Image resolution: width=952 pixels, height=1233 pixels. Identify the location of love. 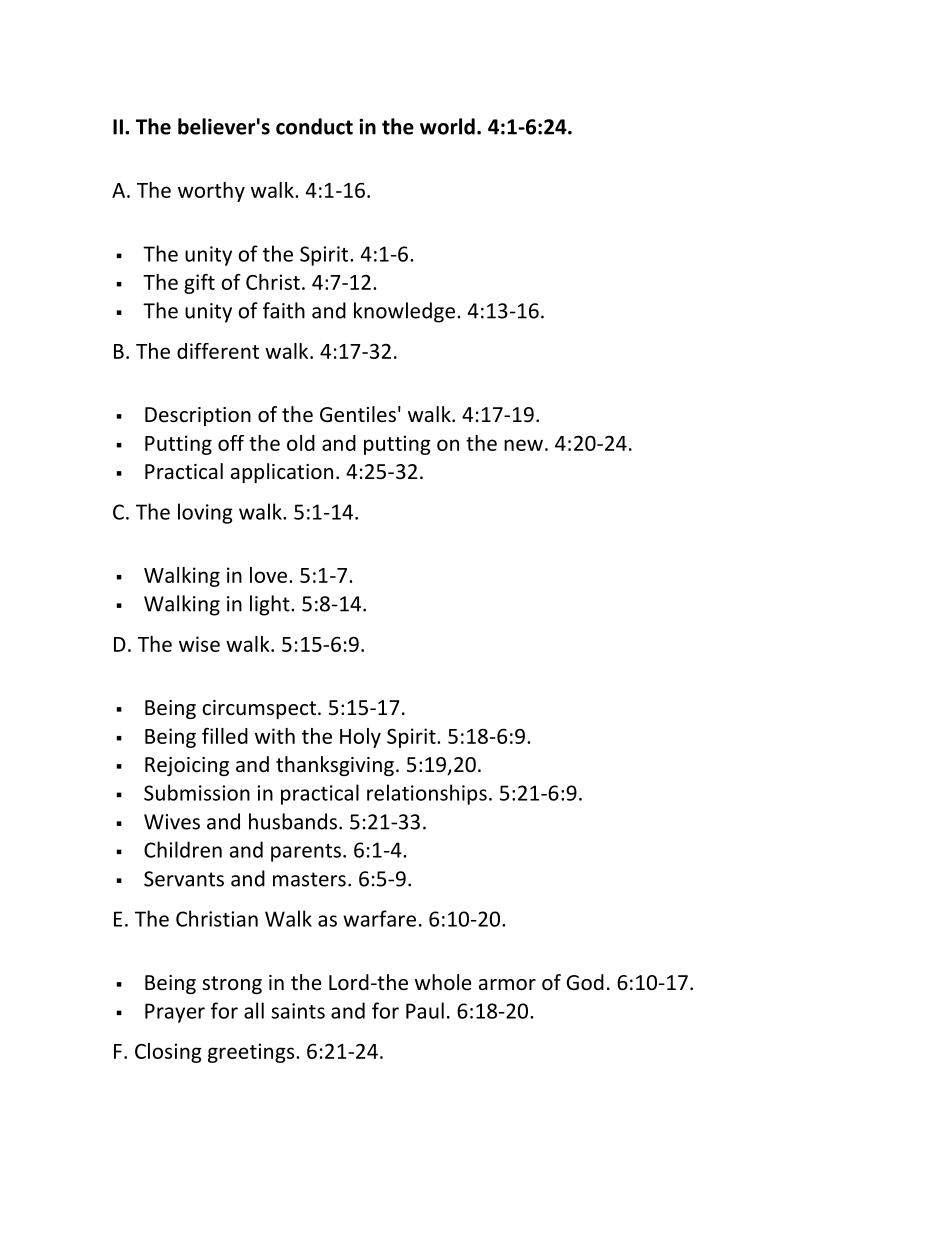
(268, 575).
